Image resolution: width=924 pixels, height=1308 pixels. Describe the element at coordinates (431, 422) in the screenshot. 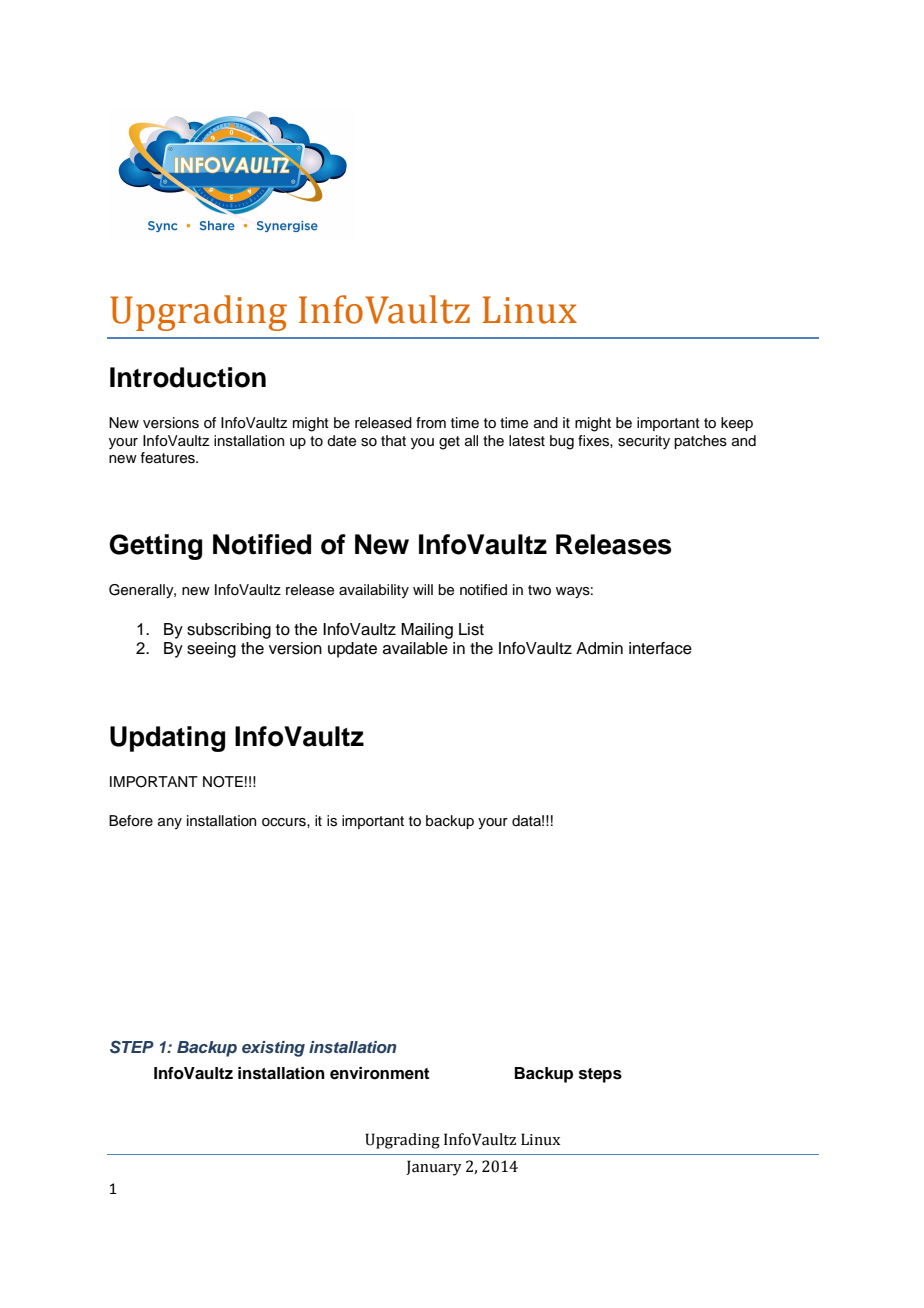

I see `from` at that location.
